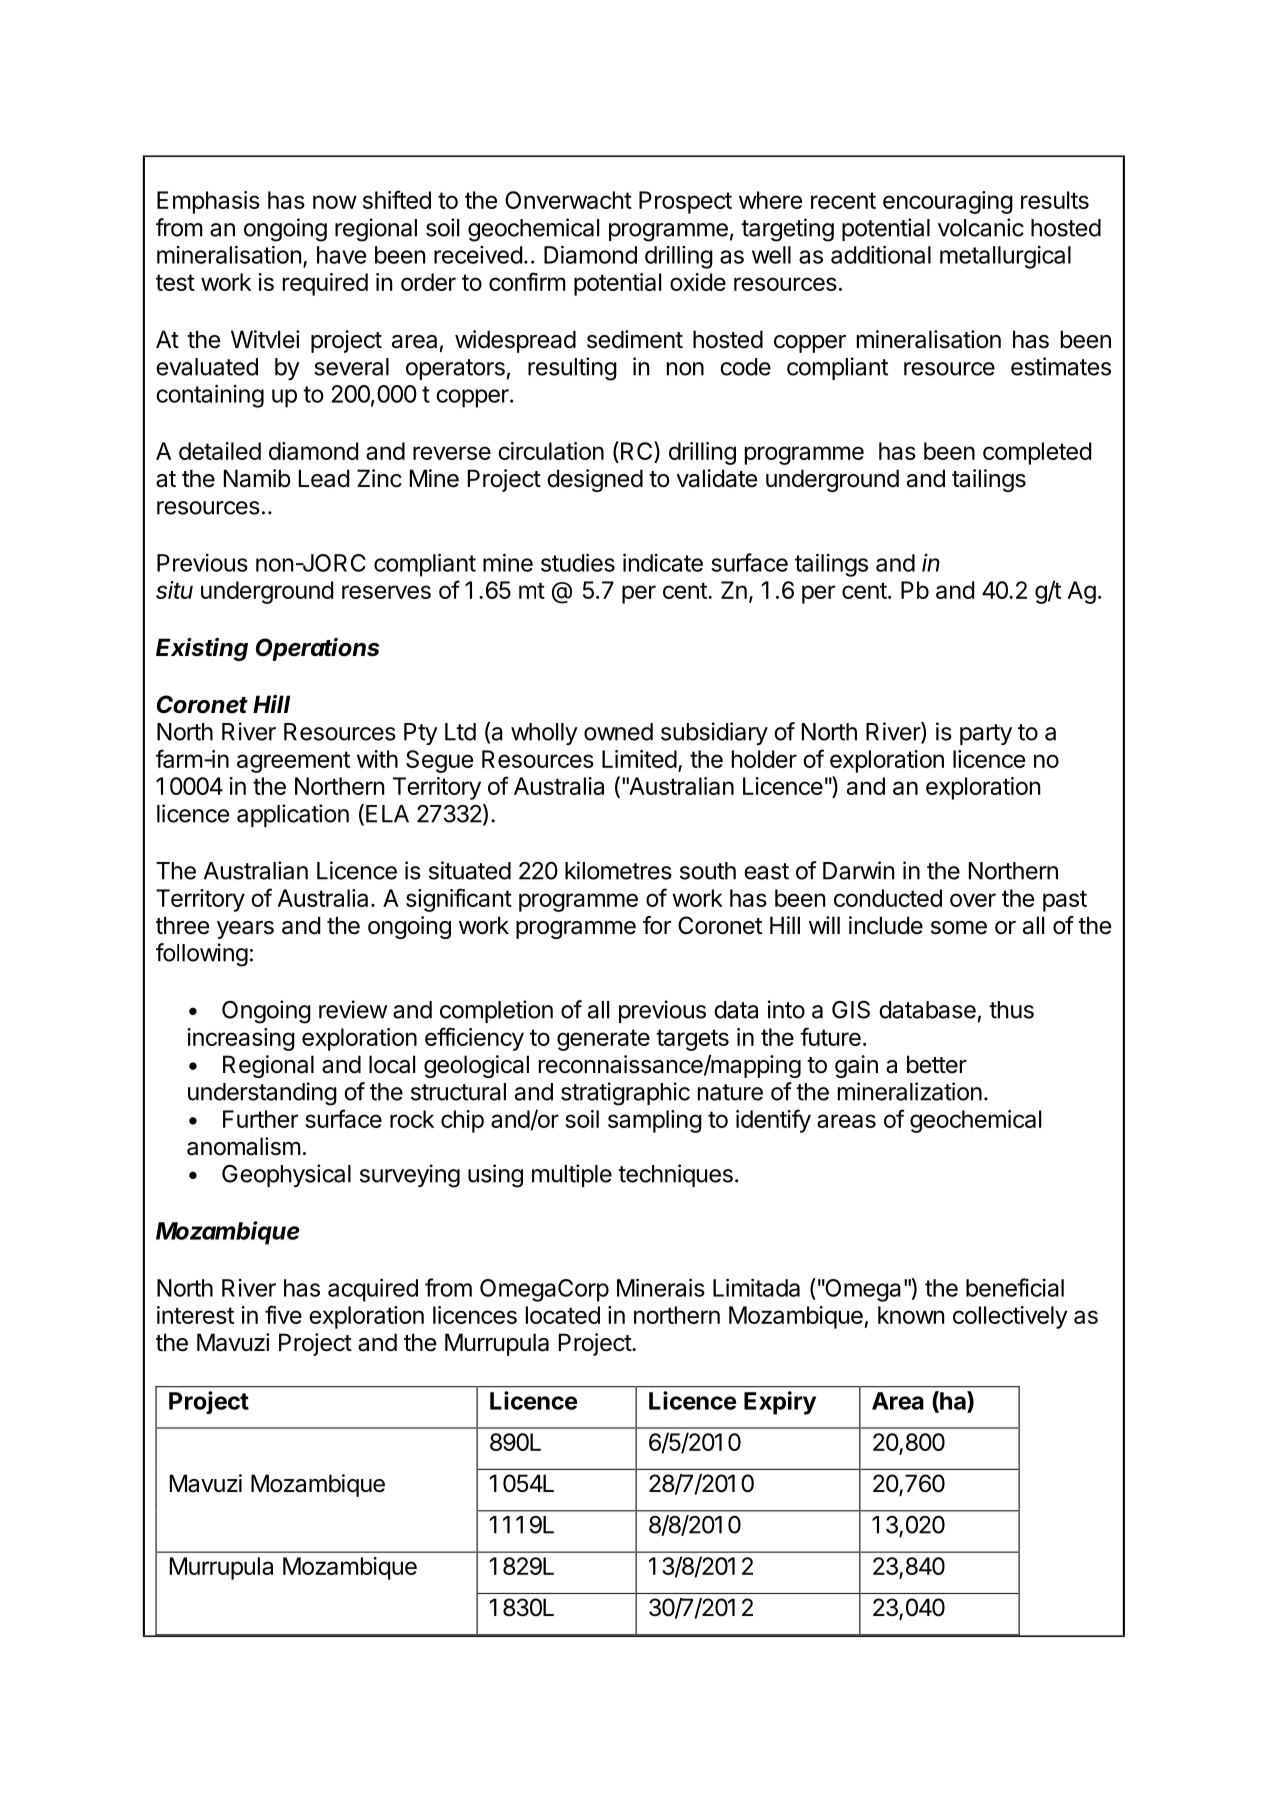 Image resolution: width=1286 pixels, height=1818 pixels. What do you see at coordinates (563, 1315) in the document?
I see `located` at bounding box center [563, 1315].
